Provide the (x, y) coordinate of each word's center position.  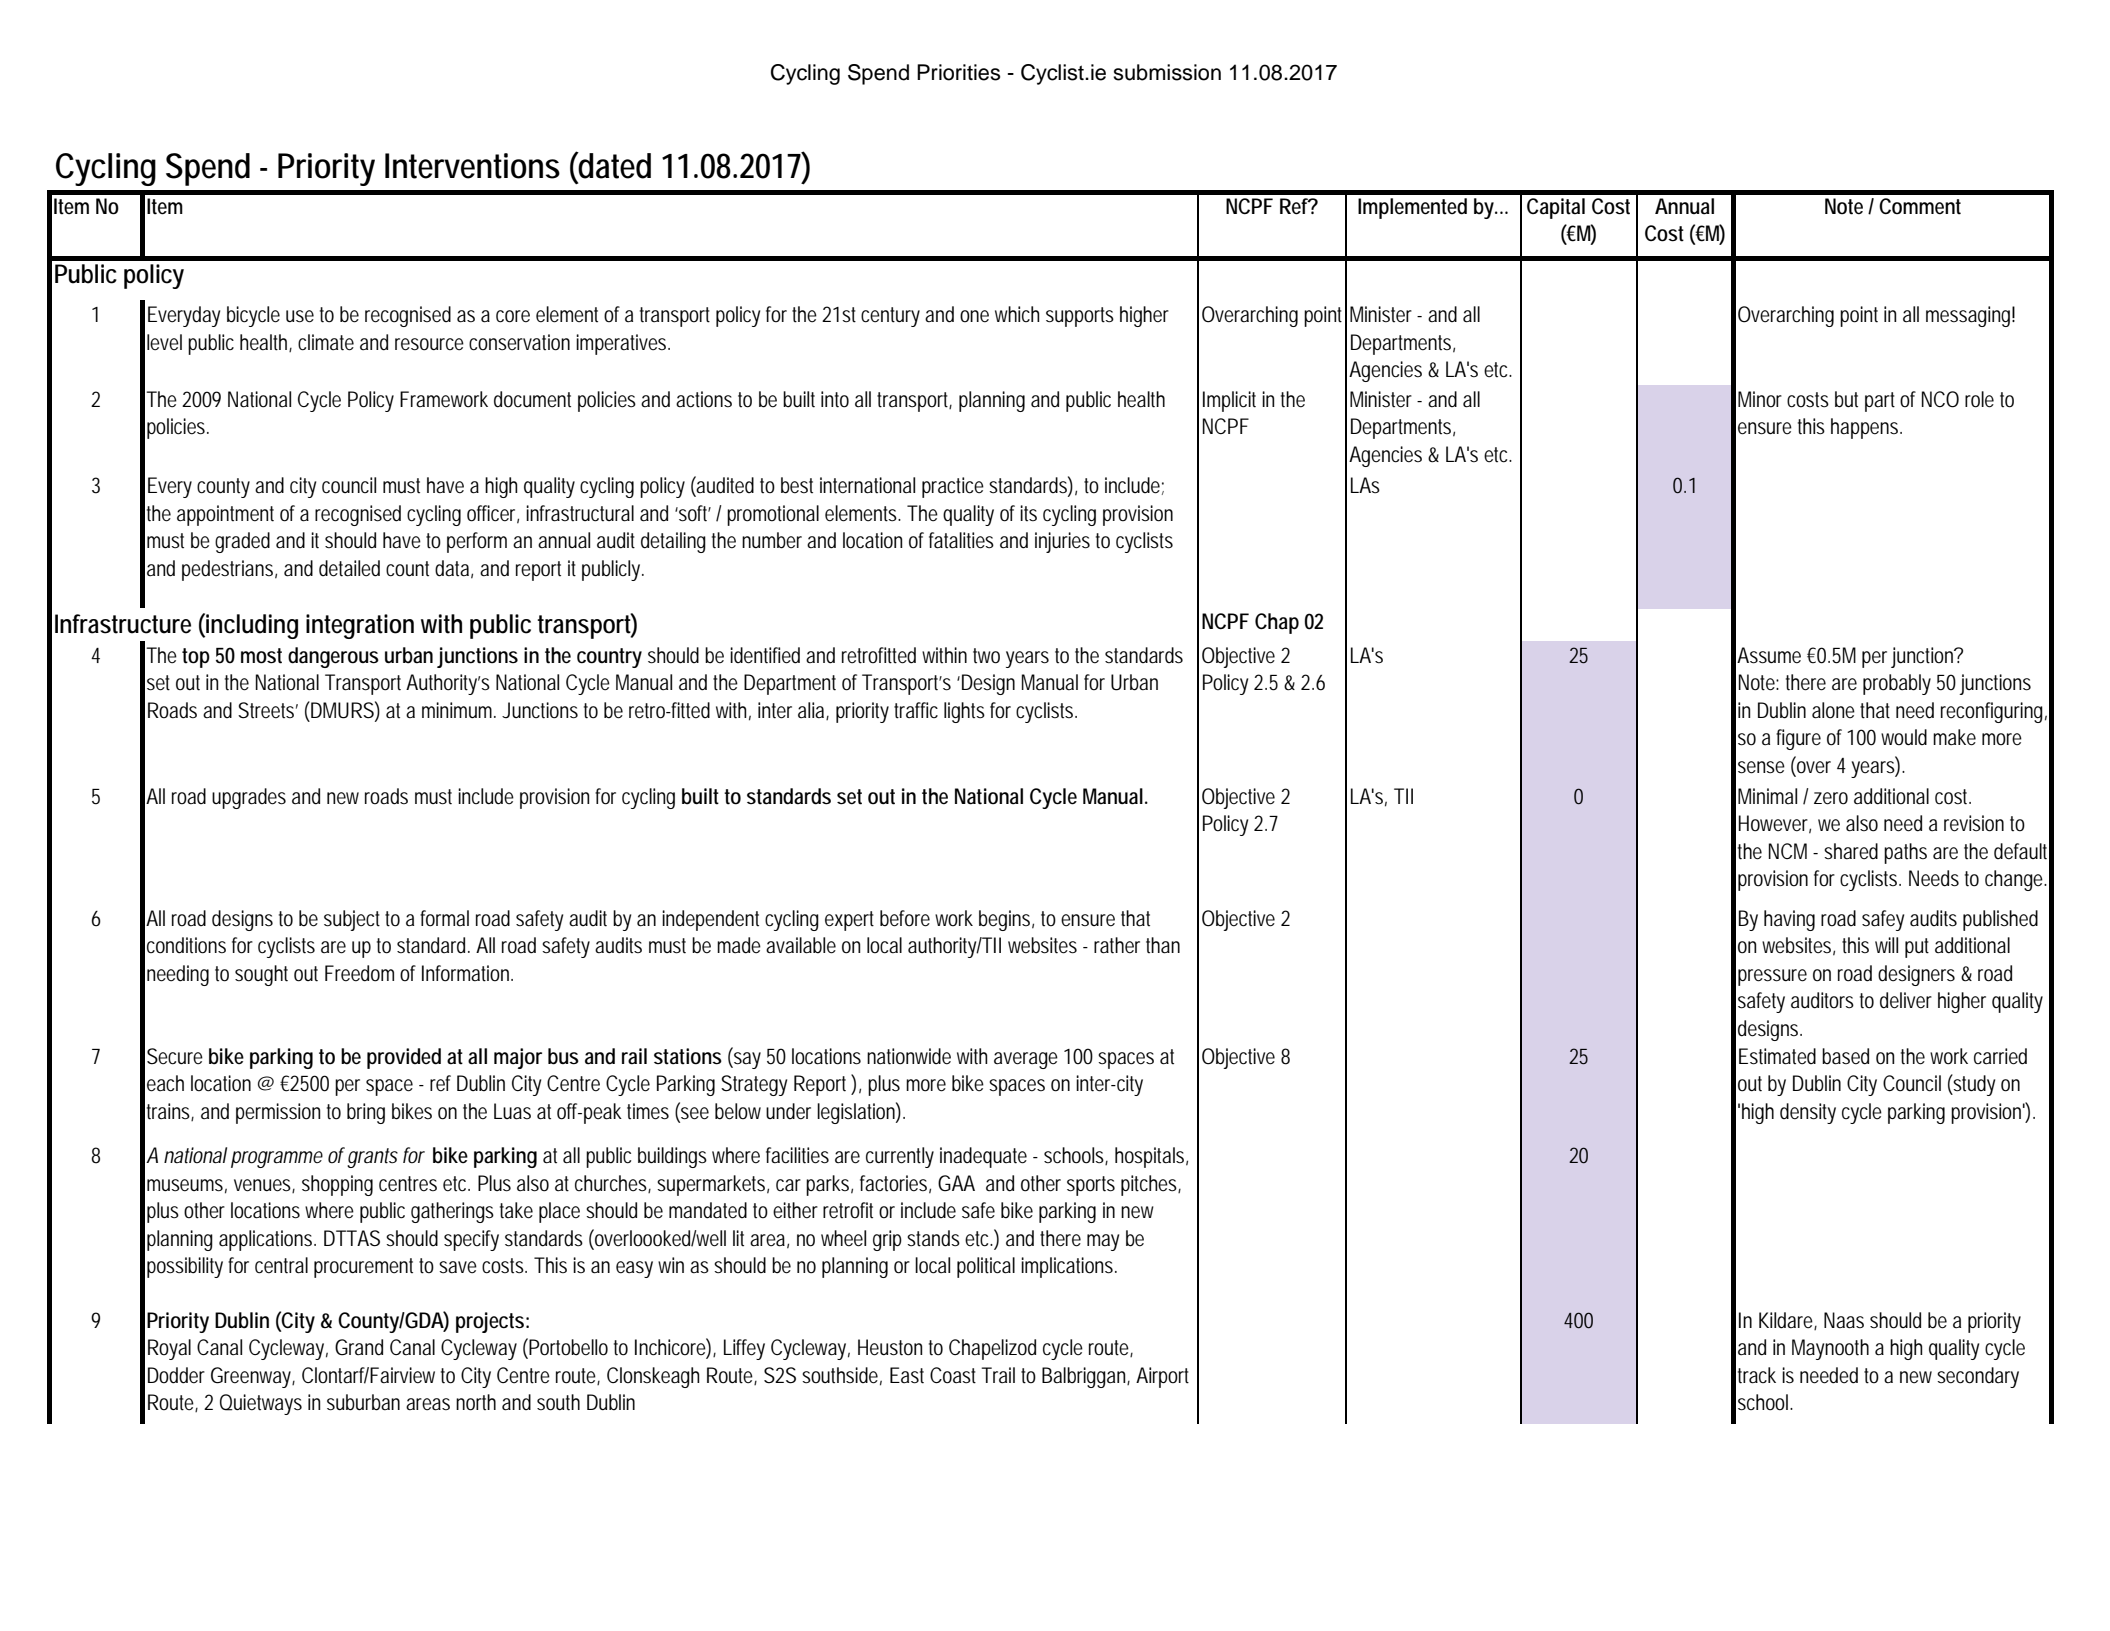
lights (964, 712)
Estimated (1777, 1056)
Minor (1760, 399)
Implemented (1412, 208)
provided (404, 1058)
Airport (1162, 1377)
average (1026, 1060)
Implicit (1229, 401)
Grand (359, 1347)
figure (1798, 739)
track (1757, 1375)
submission (1167, 72)
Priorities (958, 72)
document (532, 399)
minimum (459, 710)
